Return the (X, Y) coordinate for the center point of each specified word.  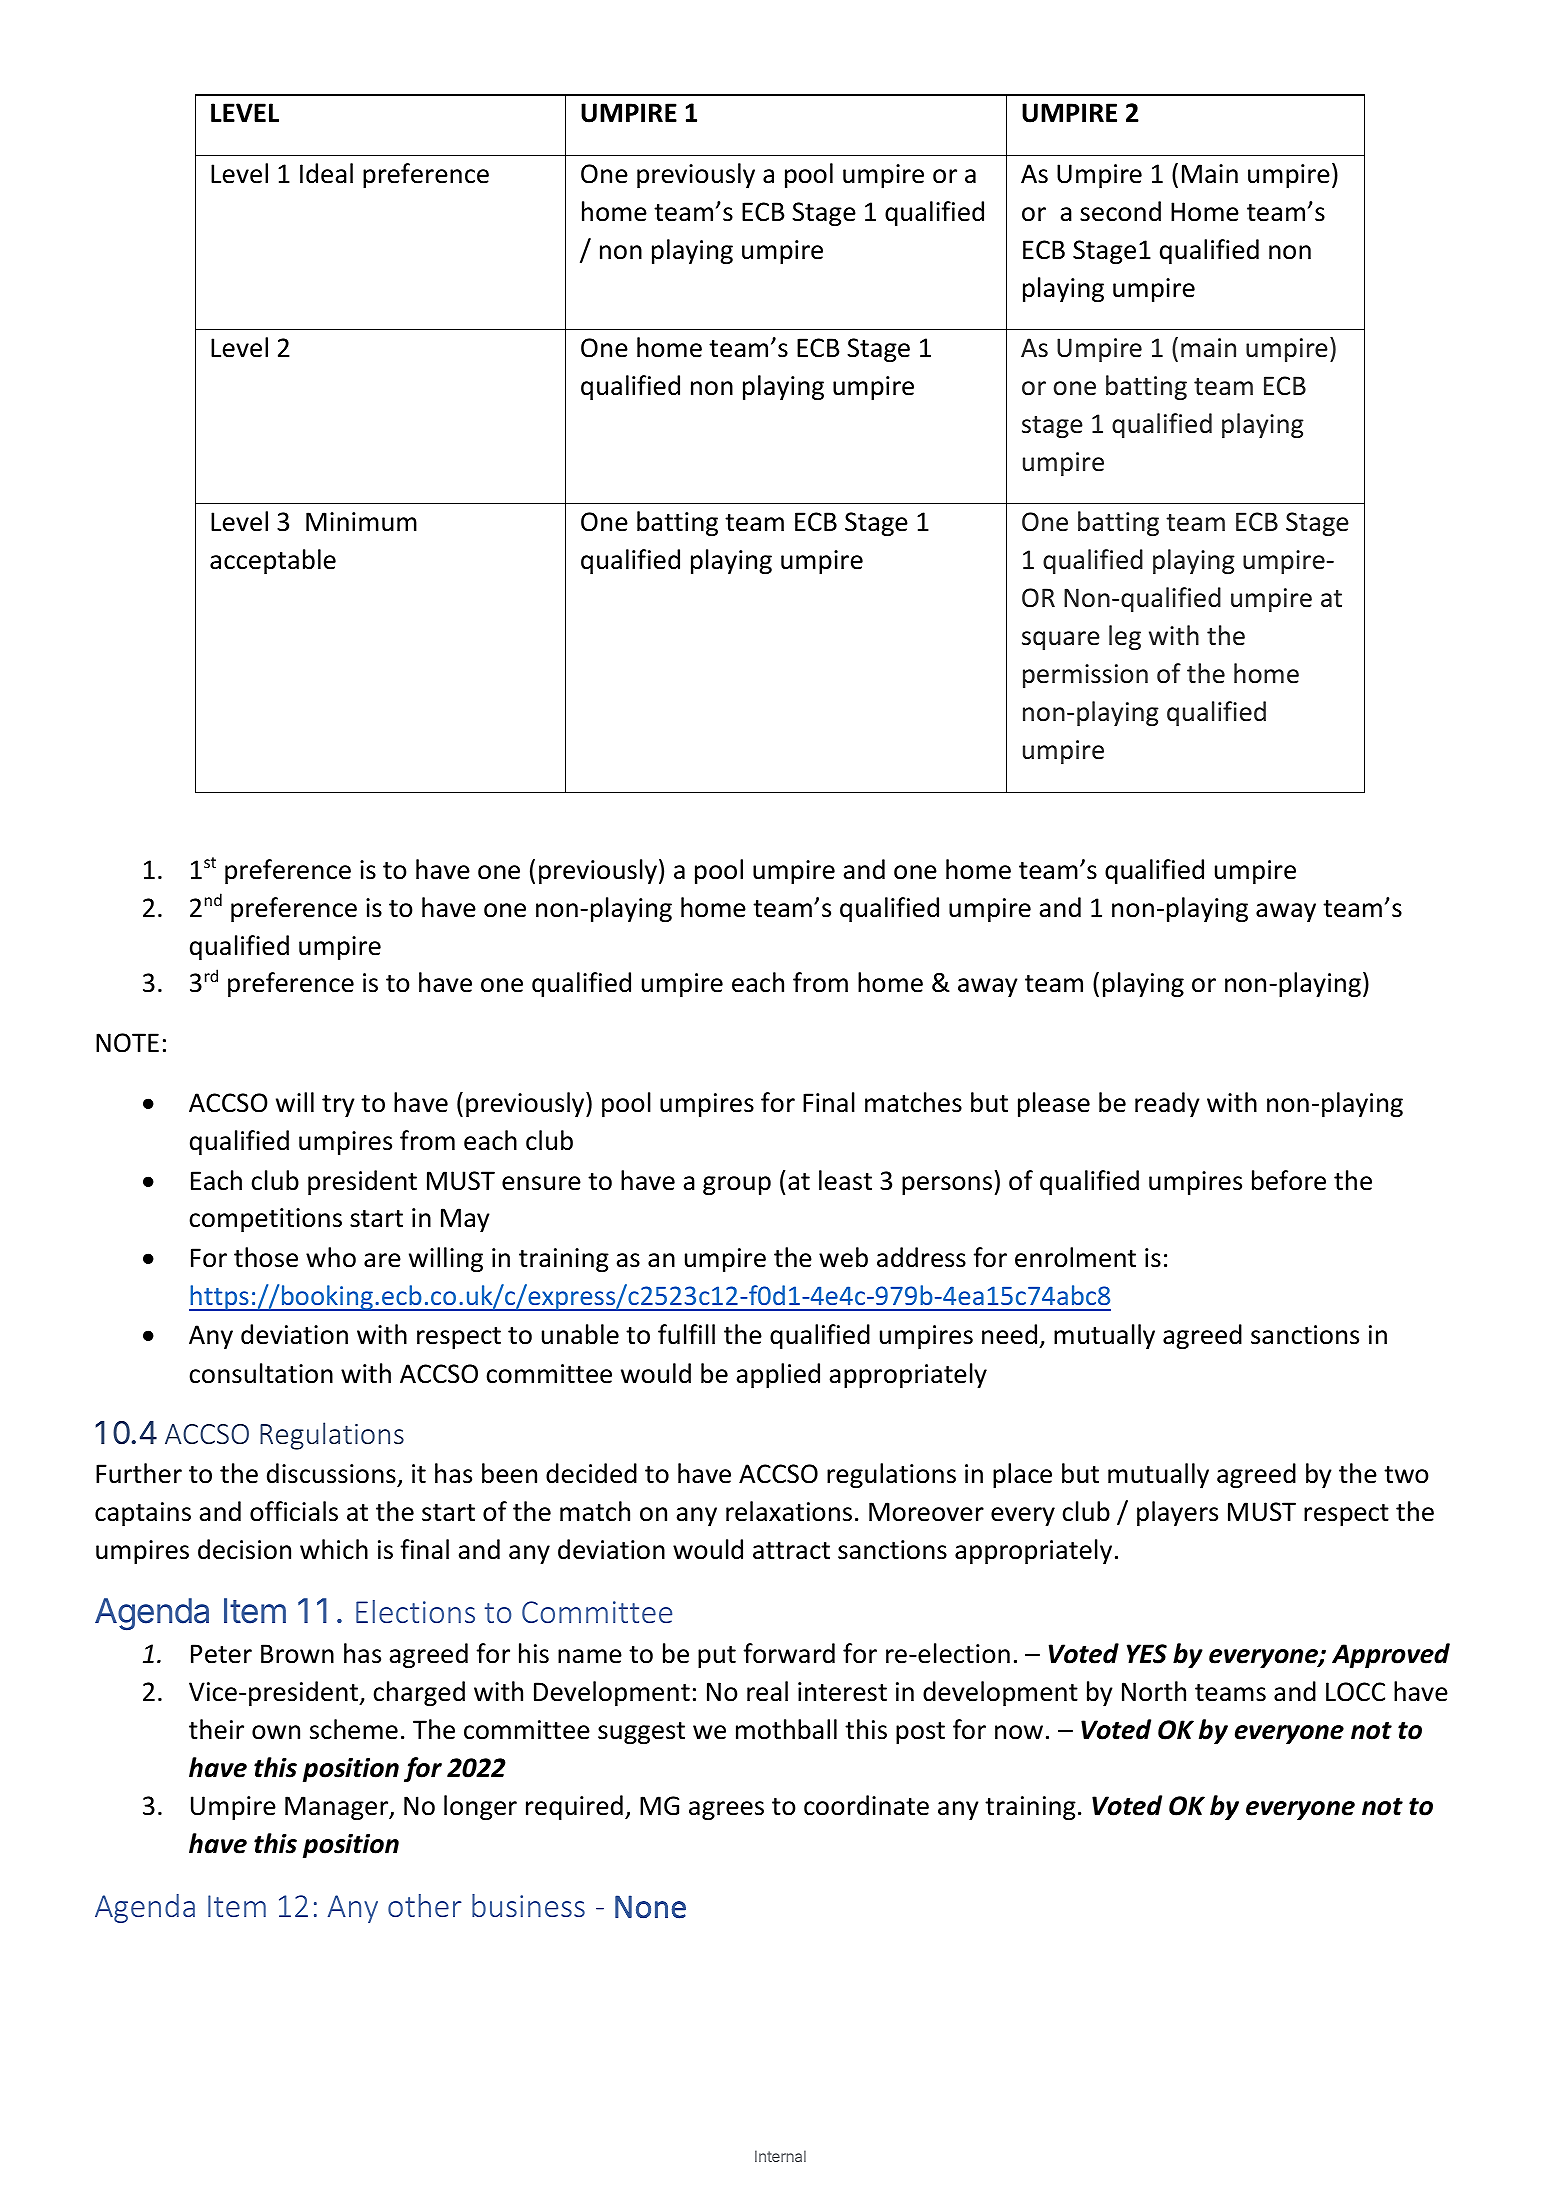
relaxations (789, 1511)
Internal (780, 2156)
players (1177, 1513)
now (1019, 1732)
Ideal (326, 173)
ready (1167, 1104)
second (1120, 211)
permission (1085, 676)
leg (1125, 637)
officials (294, 1511)
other (425, 1905)
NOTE (127, 1043)
